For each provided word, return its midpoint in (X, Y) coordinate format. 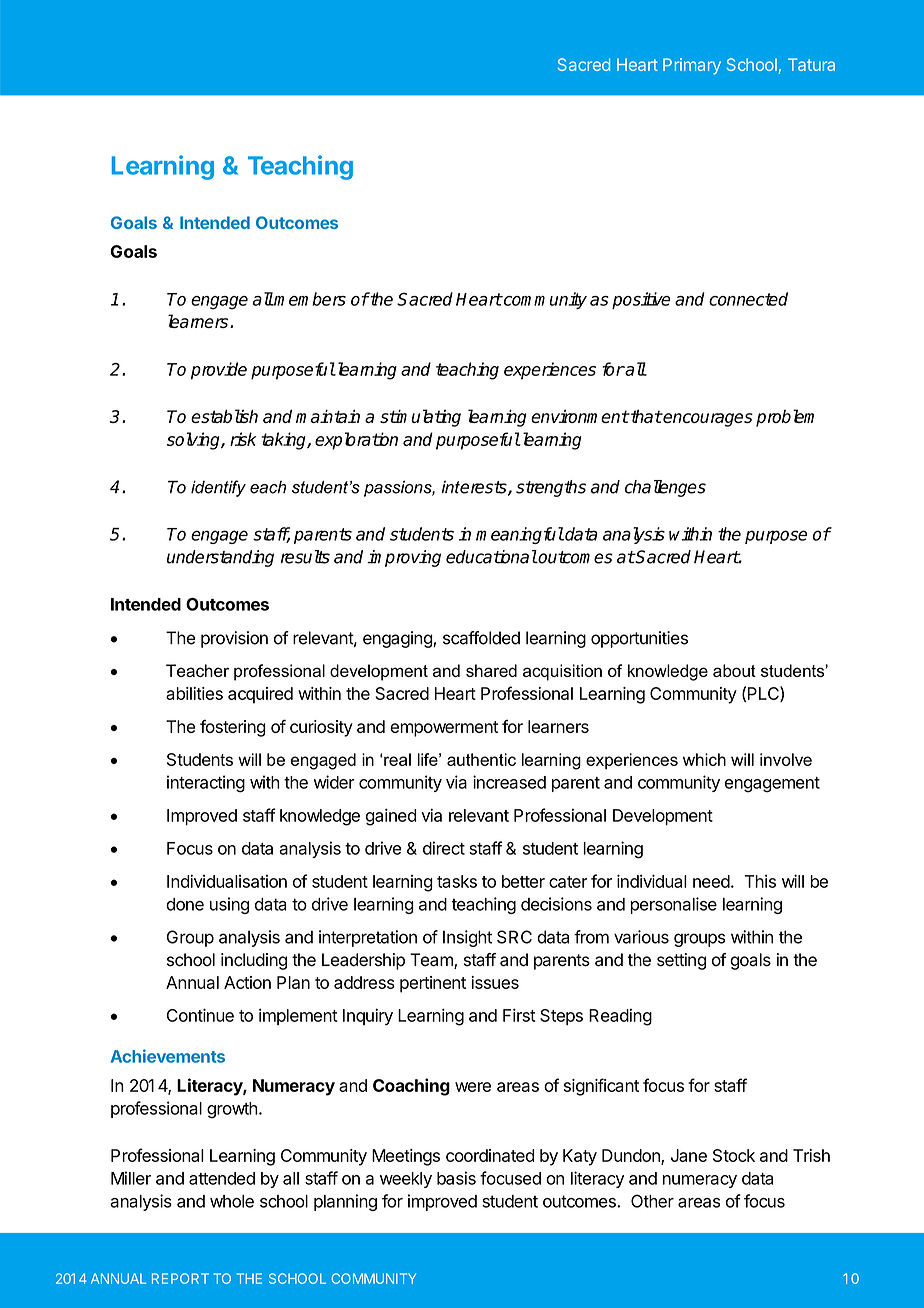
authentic (481, 759)
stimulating (420, 418)
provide (219, 371)
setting (681, 961)
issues (495, 982)
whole (232, 1201)
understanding (220, 558)
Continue (200, 1015)
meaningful (520, 535)
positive (641, 300)
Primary (692, 66)
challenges (665, 488)
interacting (206, 784)
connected (748, 299)
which (704, 759)
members (309, 299)
